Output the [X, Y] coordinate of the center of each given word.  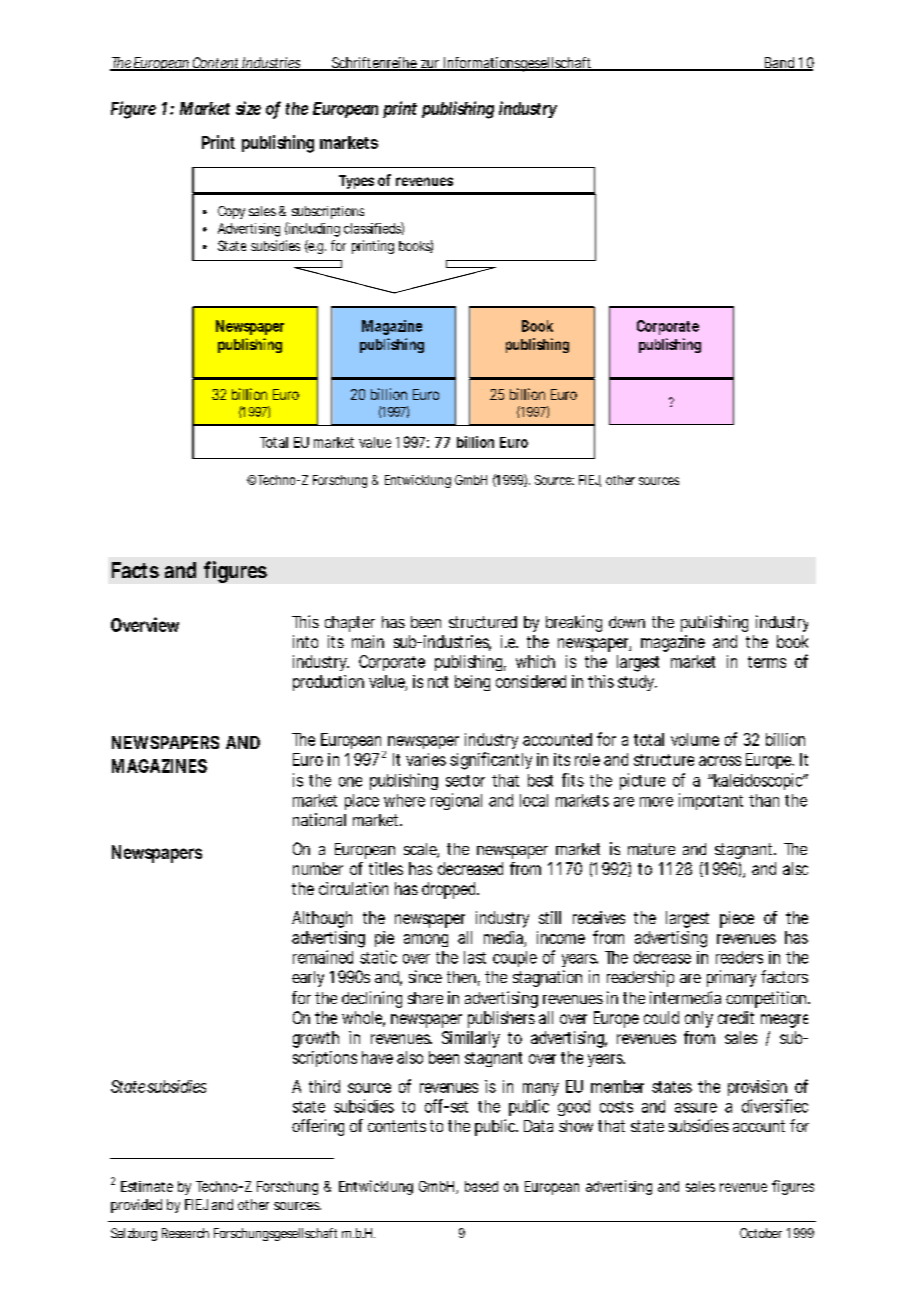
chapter [350, 624]
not [438, 682]
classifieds [373, 228]
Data [538, 1126]
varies [426, 759]
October [761, 1233]
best [540, 780]
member [617, 1086]
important [711, 801]
